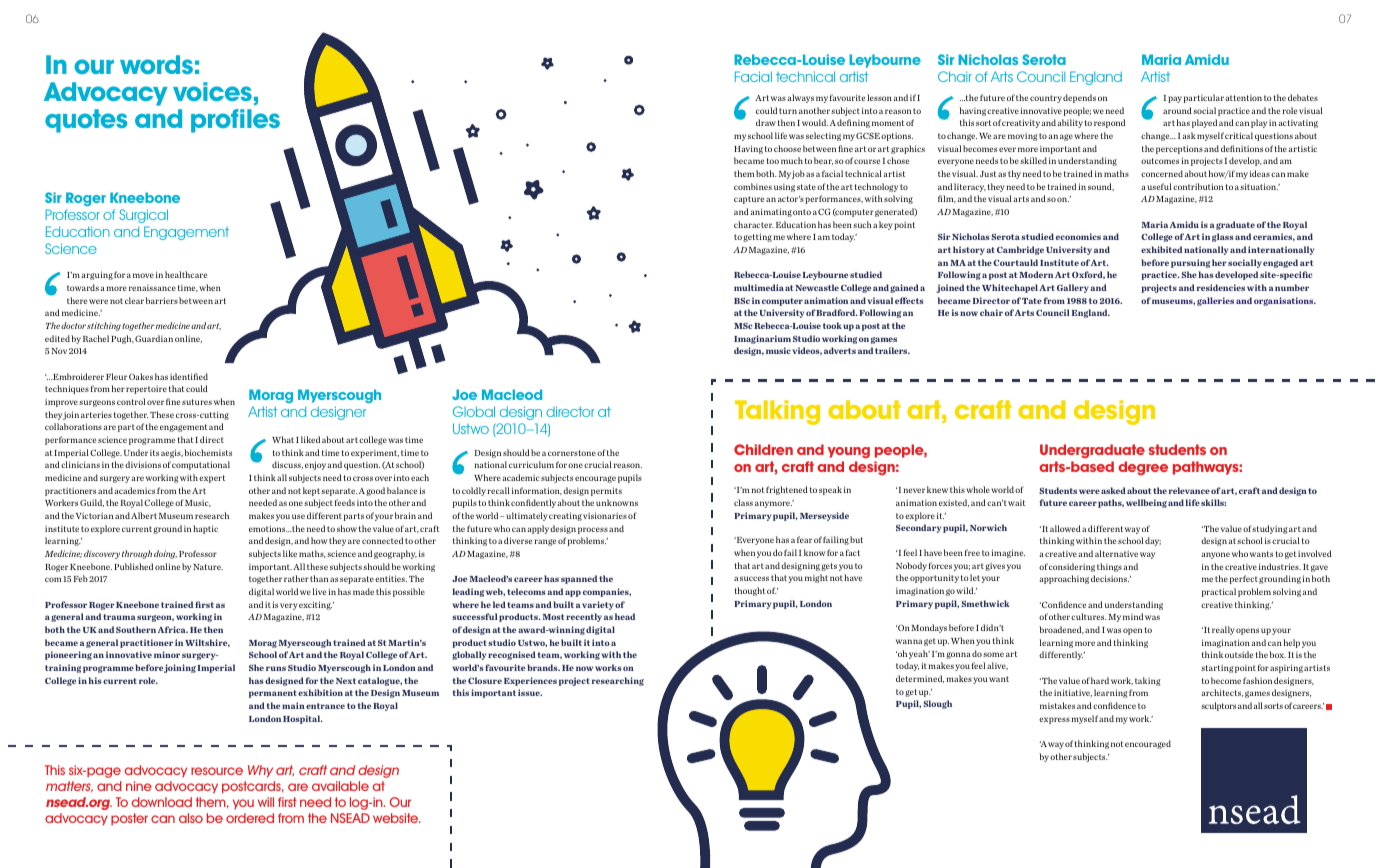 The height and width of the document is (868, 1378). What do you see at coordinates (162, 802) in the document?
I see `download` at bounding box center [162, 802].
